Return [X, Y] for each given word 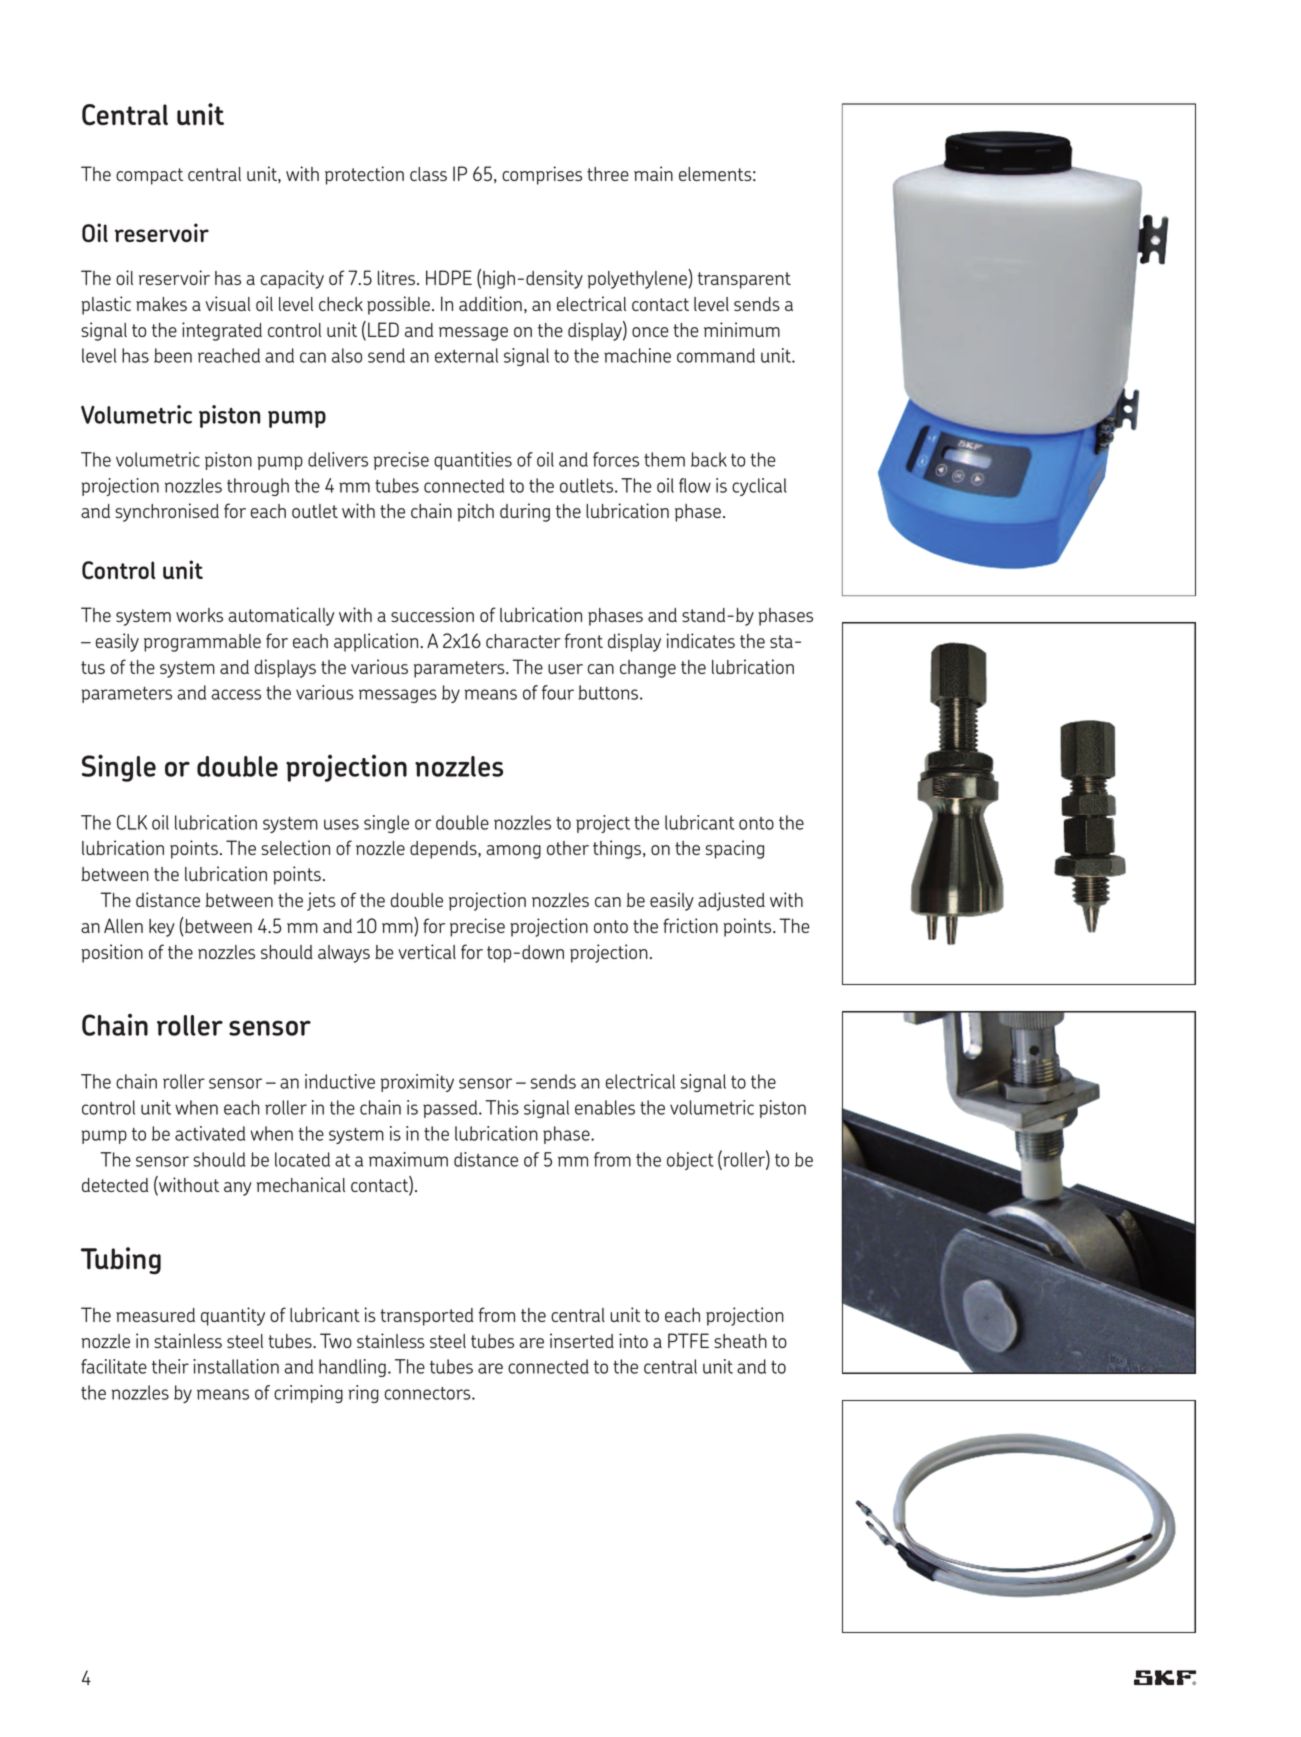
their [170, 1366]
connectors [429, 1393]
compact [149, 176]
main [653, 173]
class [428, 174]
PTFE [688, 1340]
